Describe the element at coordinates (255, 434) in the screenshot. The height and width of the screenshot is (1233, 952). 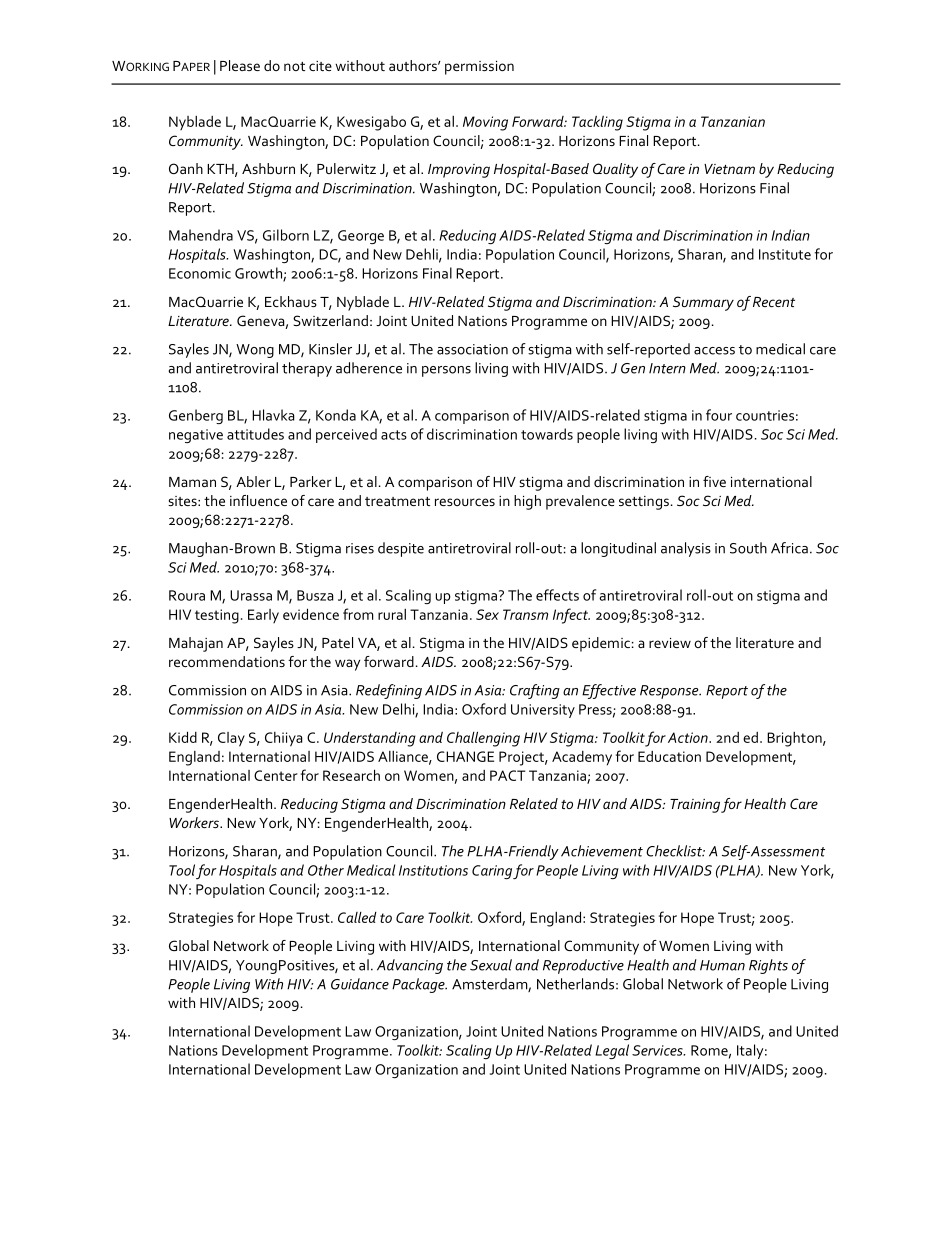
I see `attitudes` at that location.
